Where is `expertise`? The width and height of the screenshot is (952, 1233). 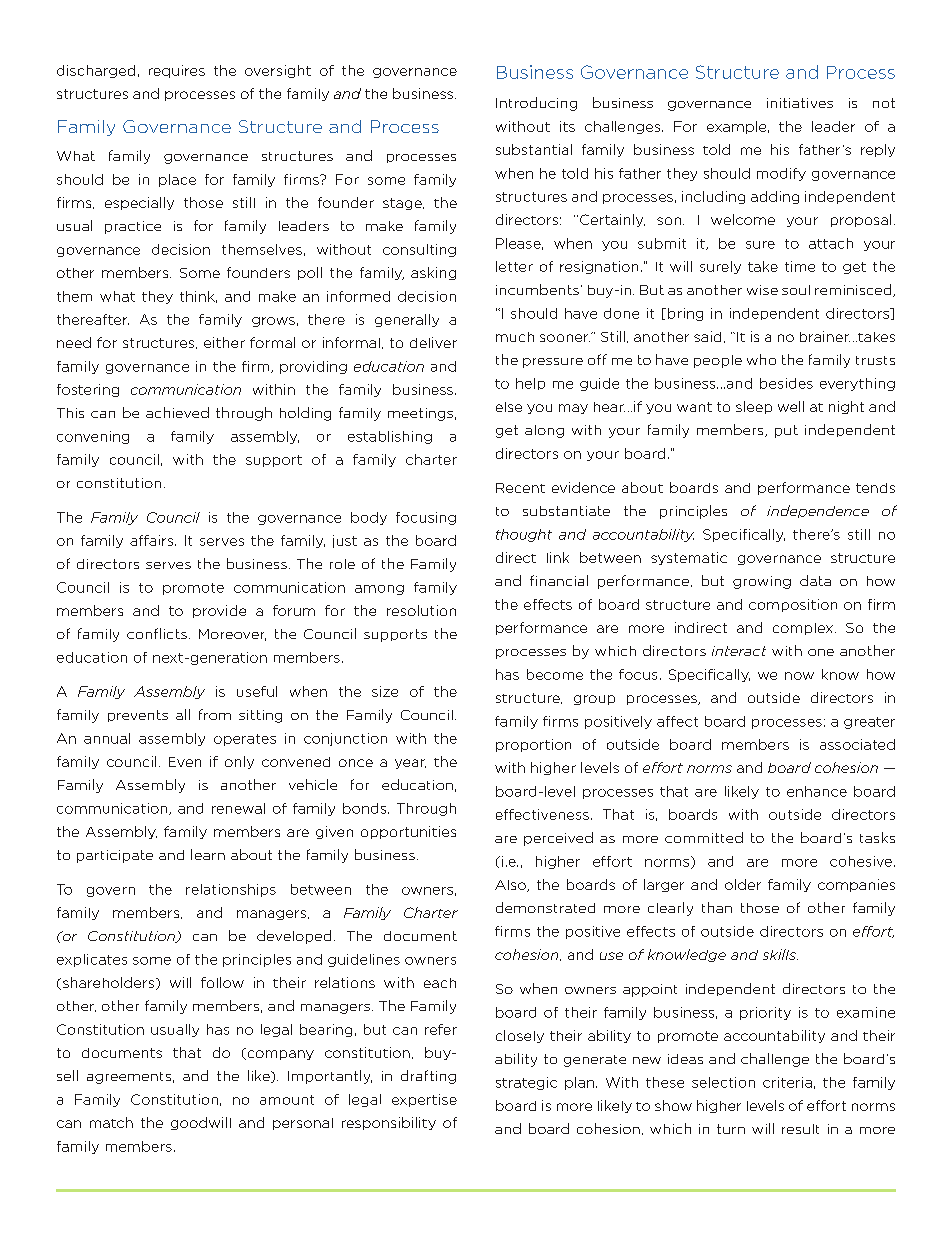
expertise is located at coordinates (424, 1100).
